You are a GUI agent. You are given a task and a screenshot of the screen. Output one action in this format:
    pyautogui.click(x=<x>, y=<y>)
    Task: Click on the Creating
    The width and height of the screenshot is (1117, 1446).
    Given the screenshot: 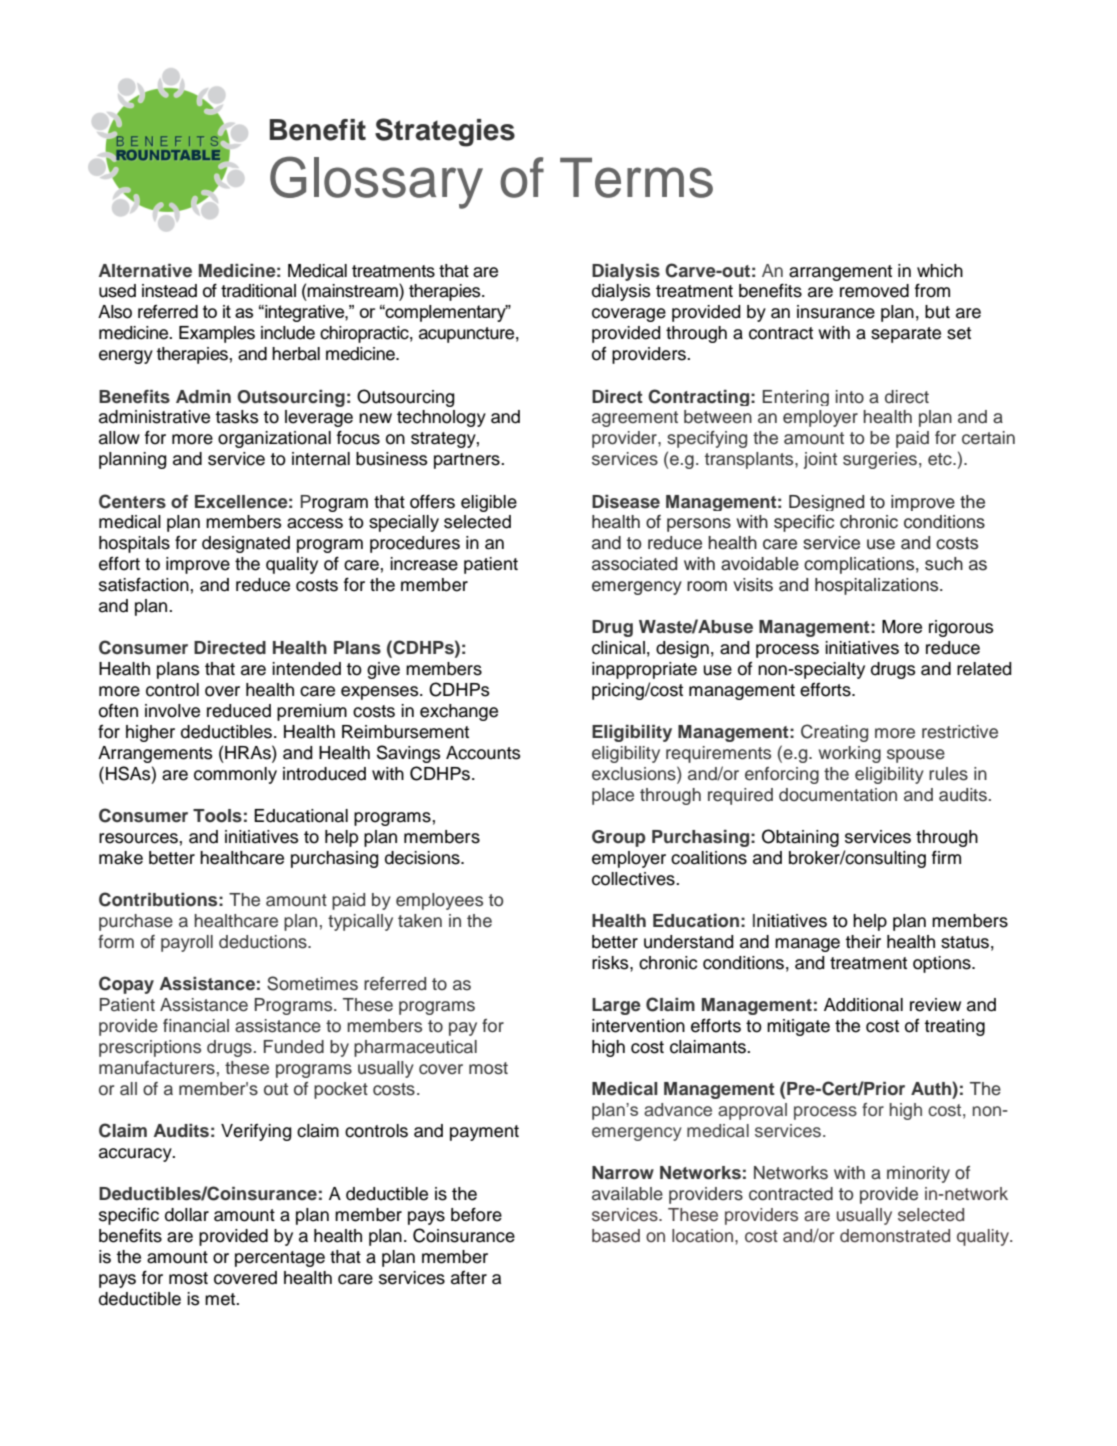 What is the action you would take?
    pyautogui.click(x=834, y=733)
